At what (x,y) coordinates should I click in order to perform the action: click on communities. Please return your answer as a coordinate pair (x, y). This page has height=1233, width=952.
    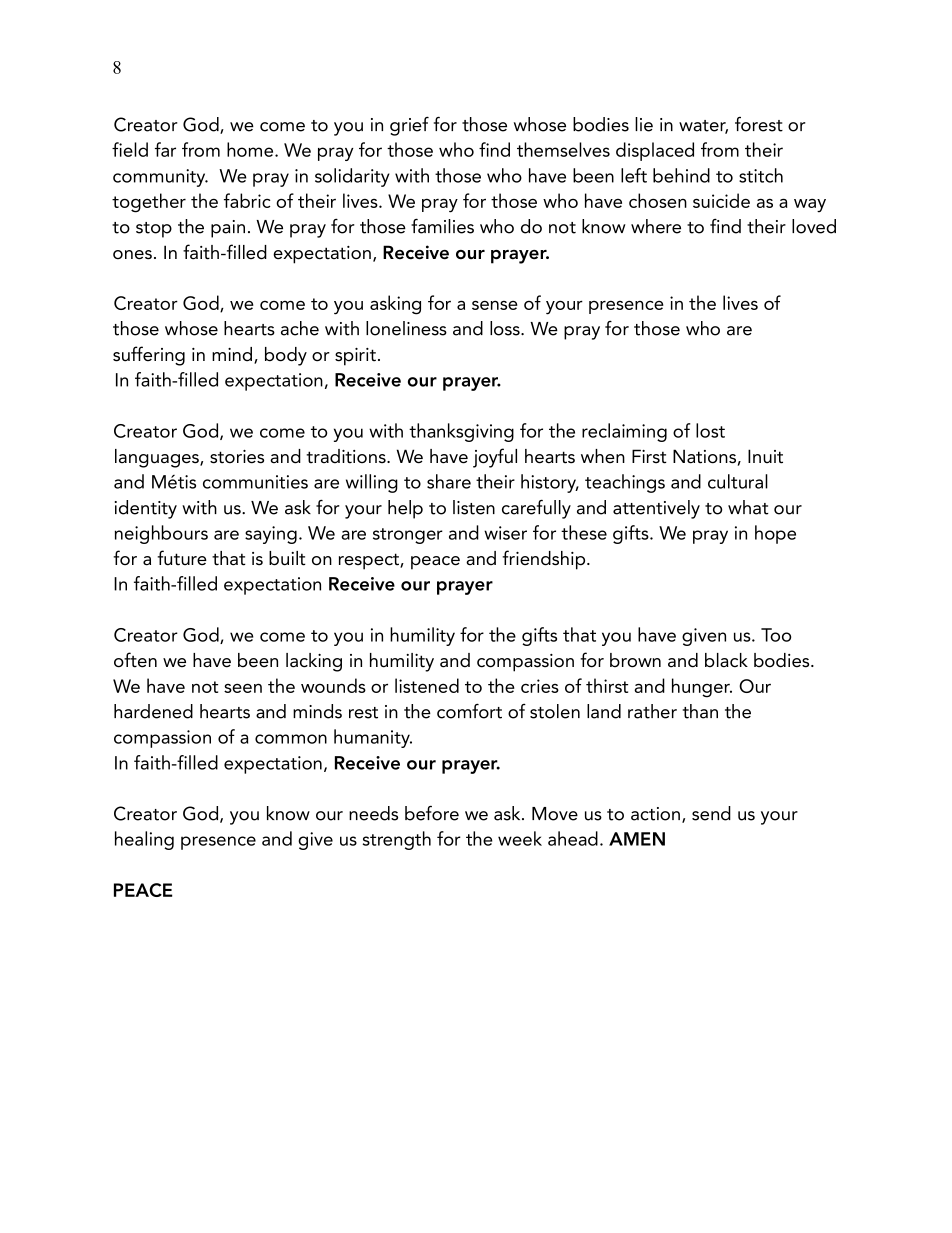
    Looking at the image, I should click on (255, 482).
